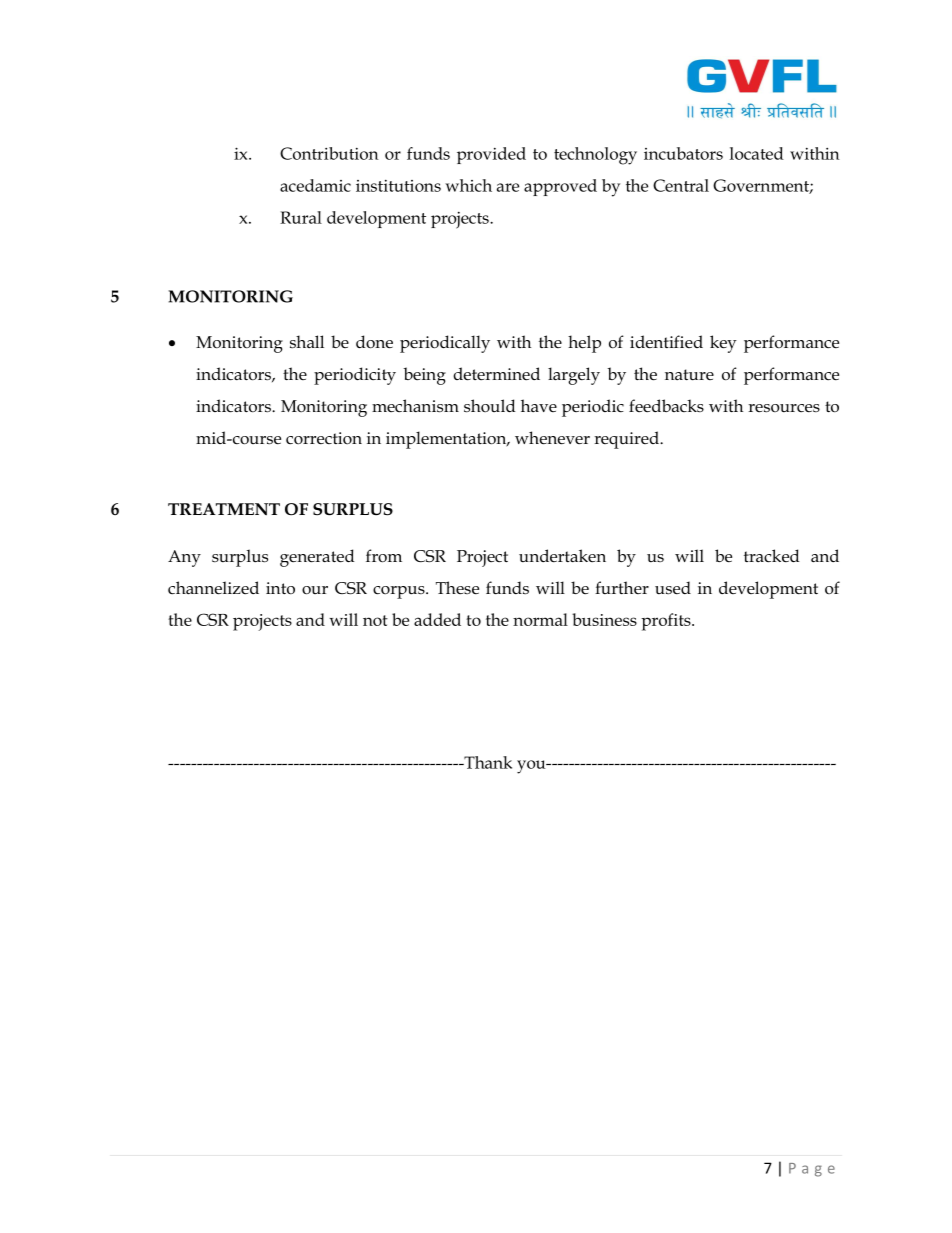  What do you see at coordinates (487, 762) in the screenshot?
I see `Thank` at bounding box center [487, 762].
